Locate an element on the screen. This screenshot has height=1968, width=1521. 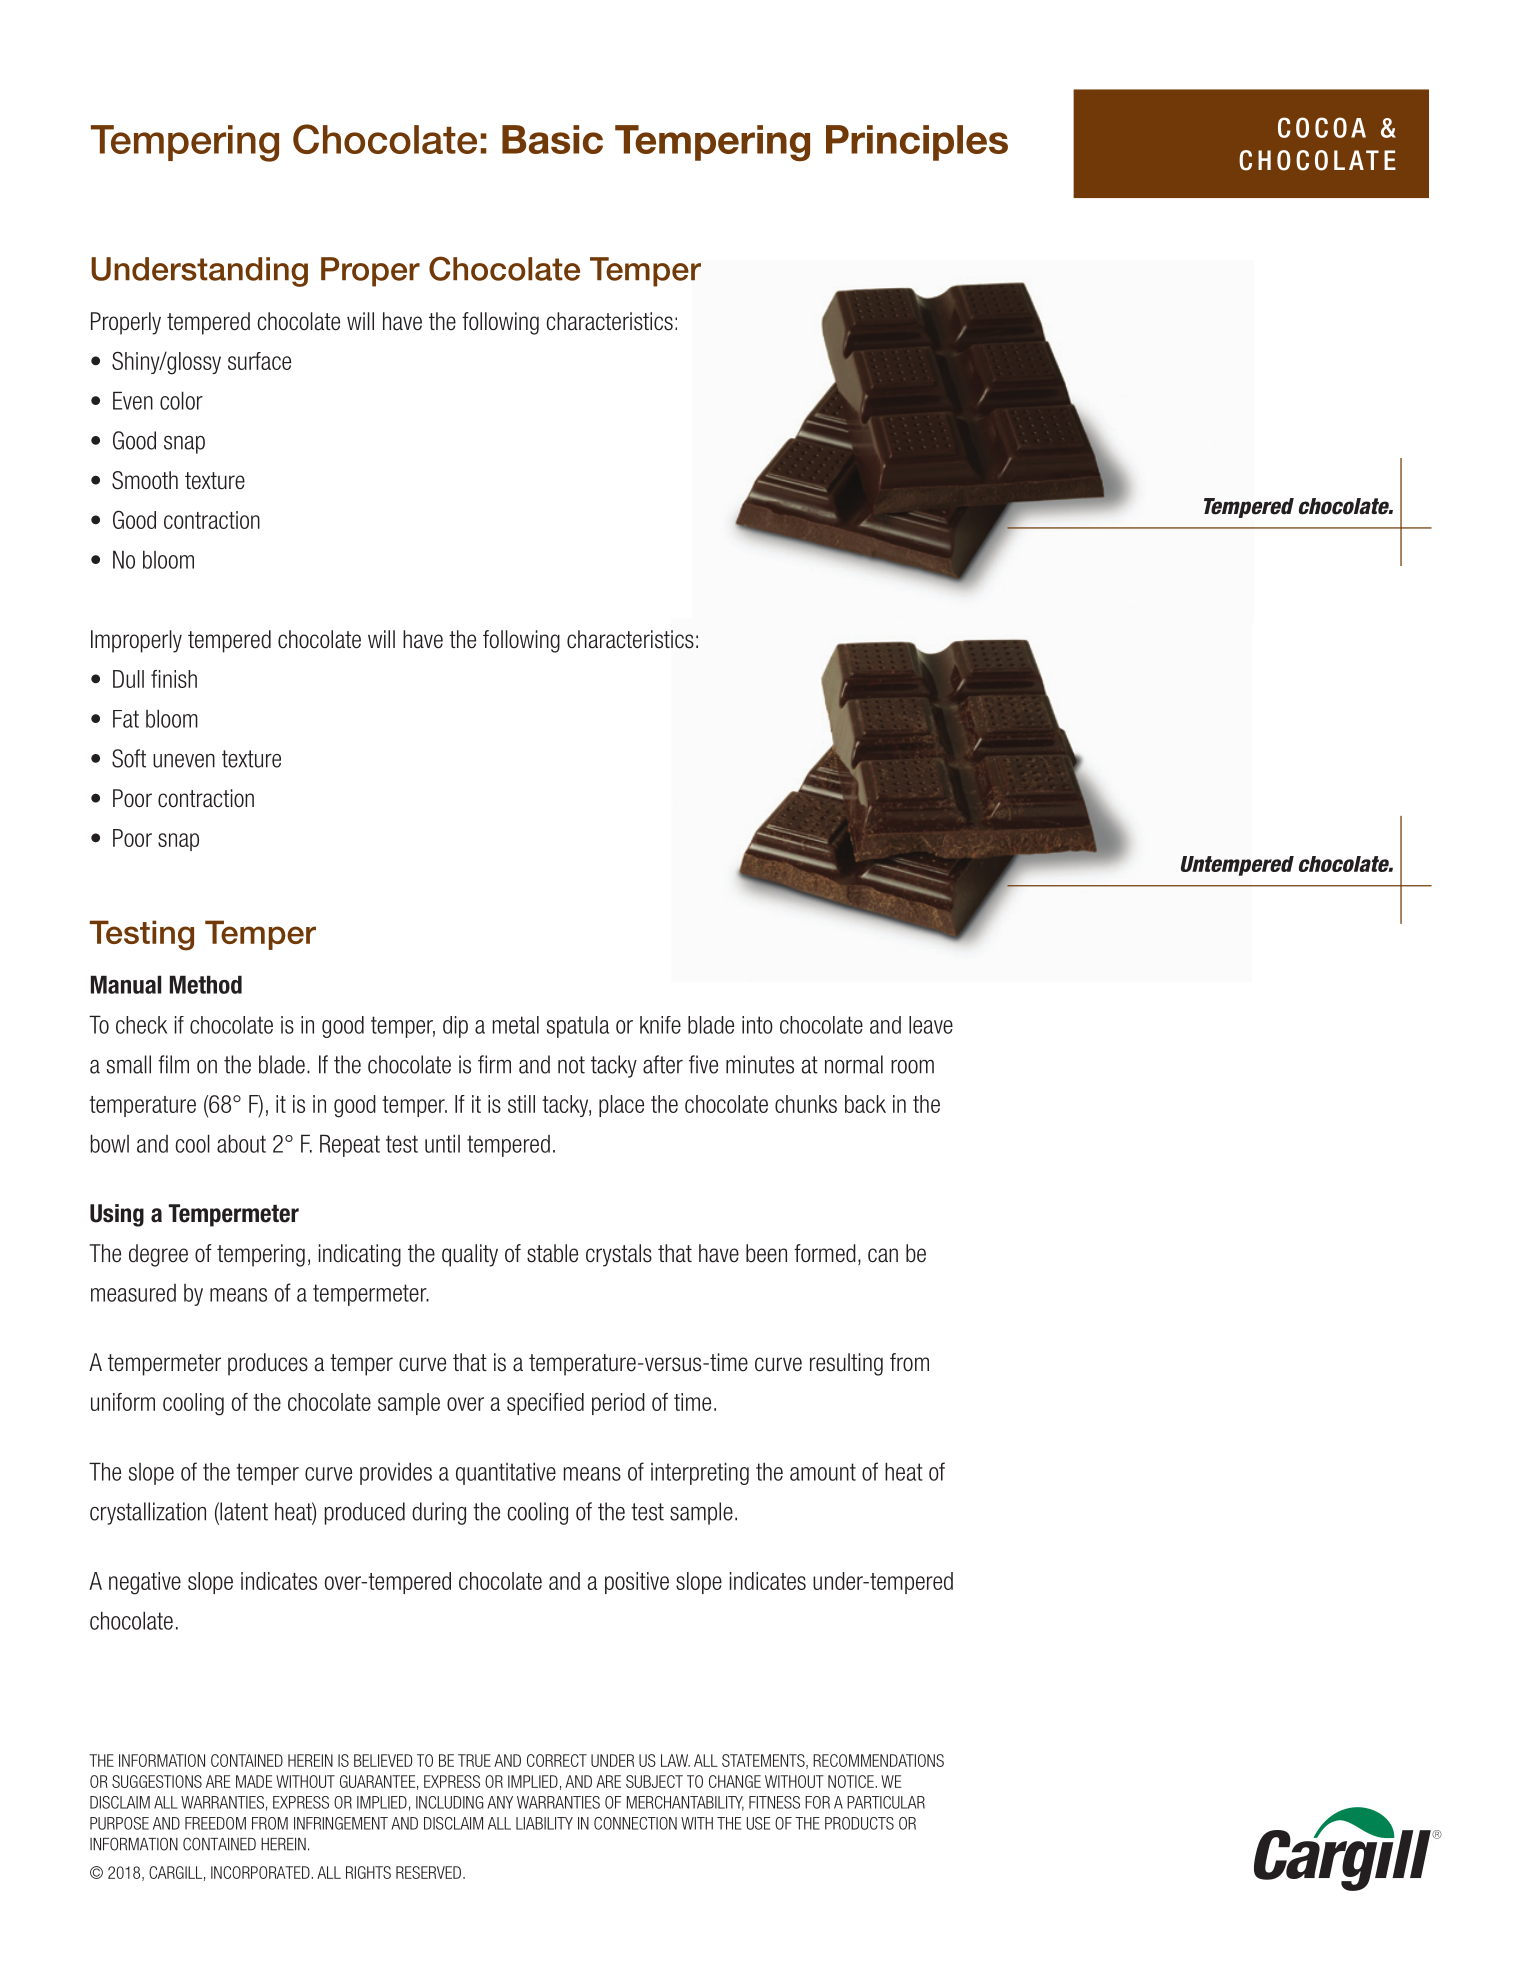
FREEDOM is located at coordinates (215, 1823).
